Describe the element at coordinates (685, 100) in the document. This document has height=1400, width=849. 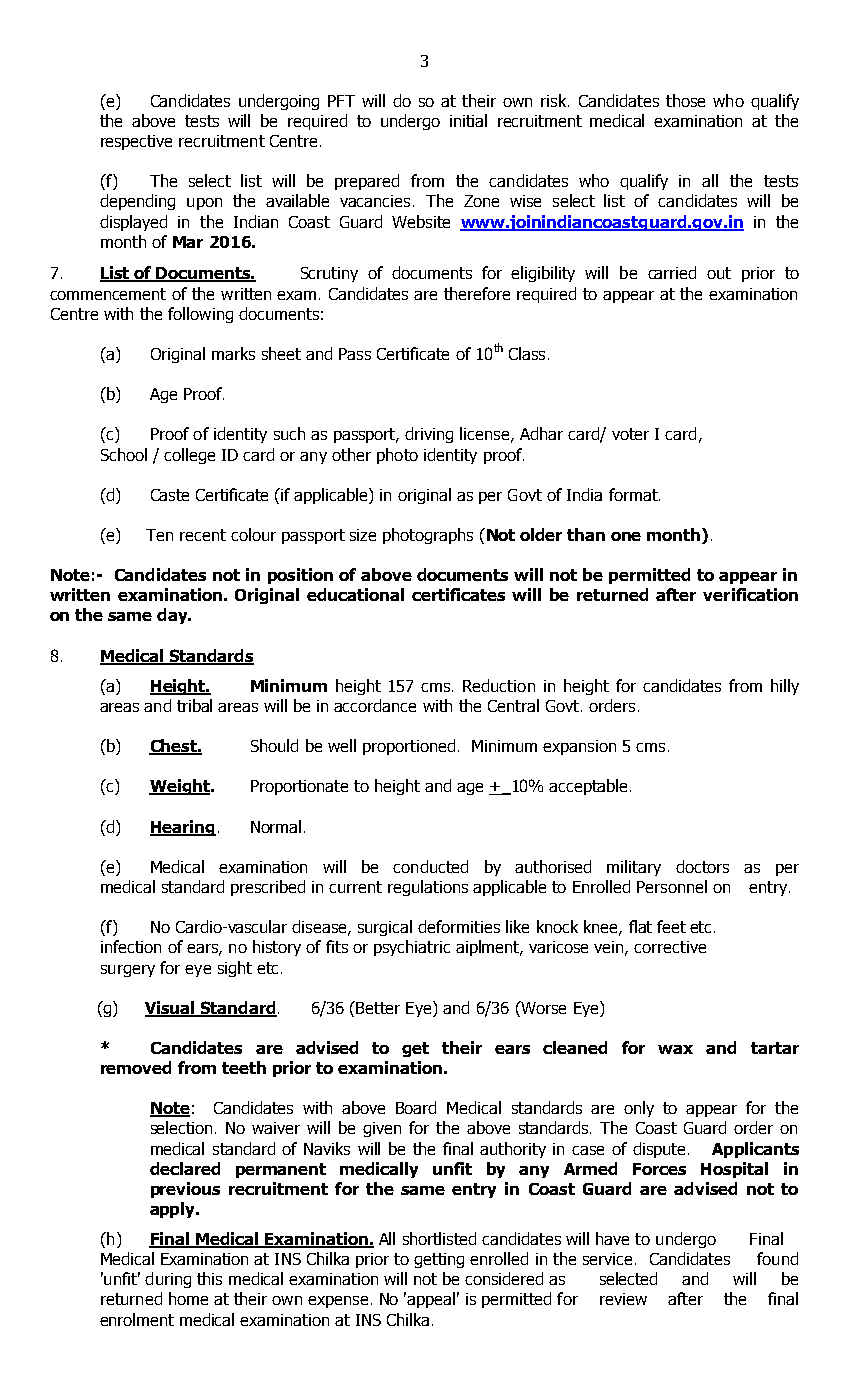
I see `those` at that location.
